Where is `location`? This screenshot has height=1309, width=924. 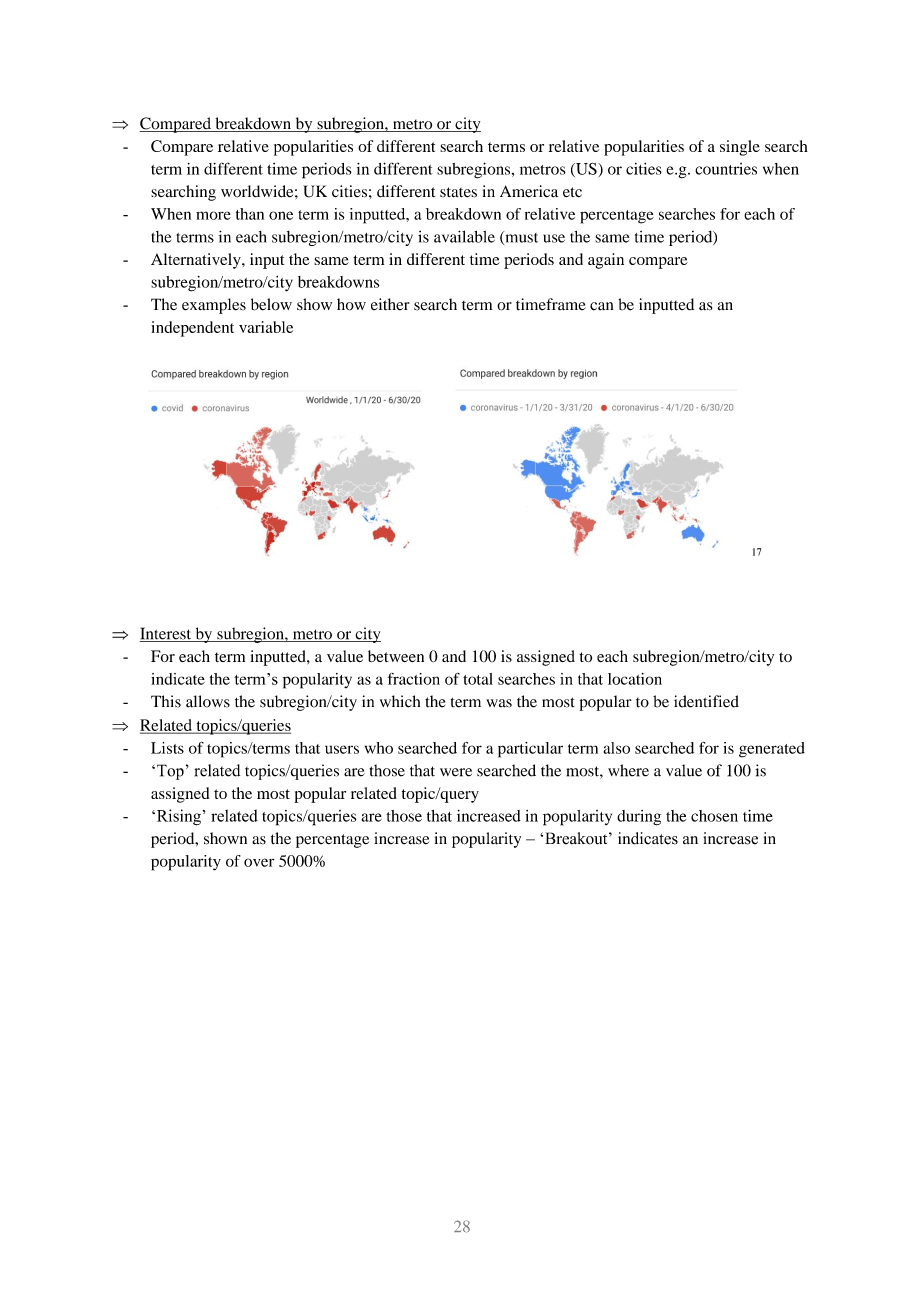
location is located at coordinates (635, 679).
